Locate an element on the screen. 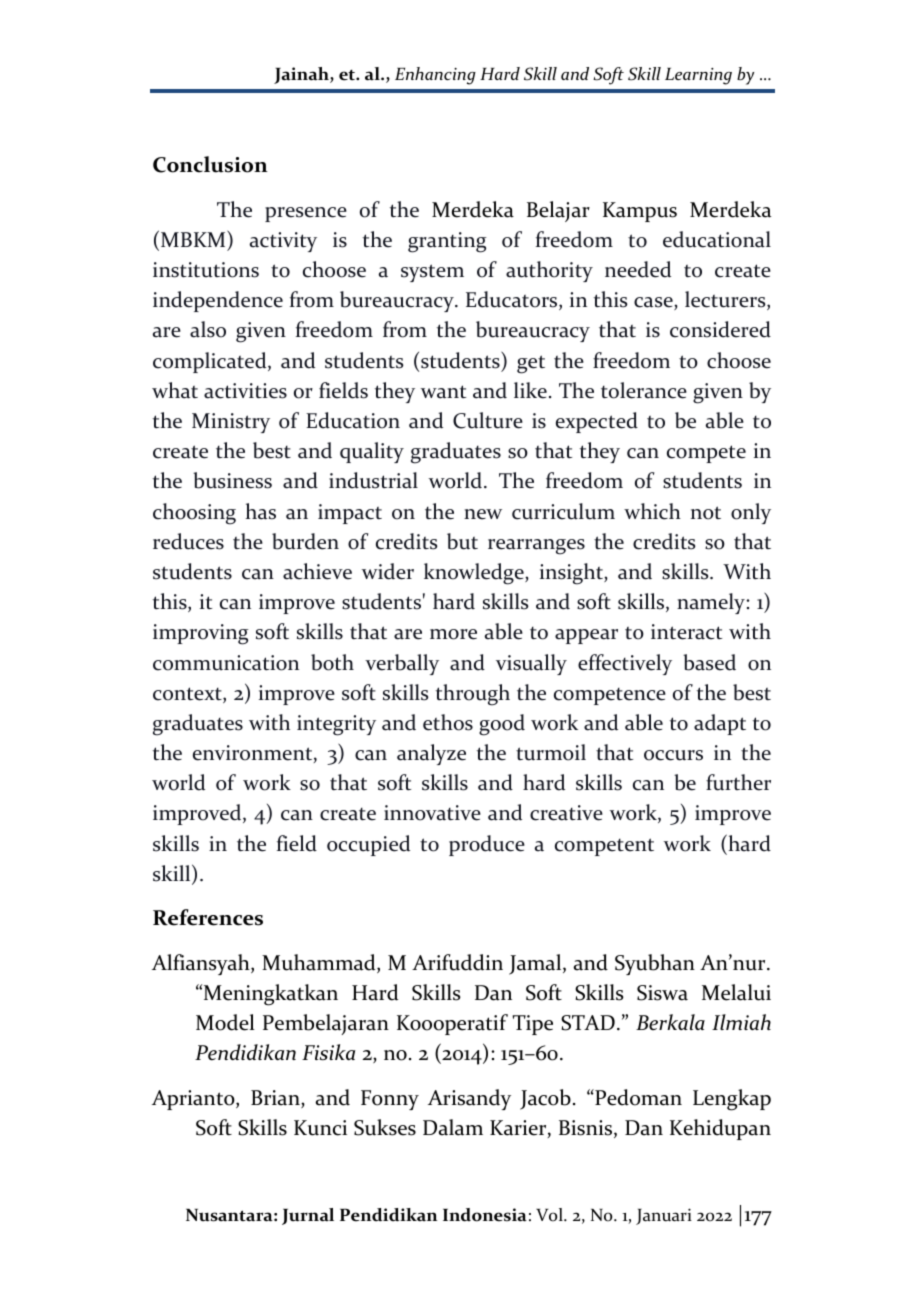 Image resolution: width=924 pixels, height=1305 pixels. activities is located at coordinates (245, 391).
